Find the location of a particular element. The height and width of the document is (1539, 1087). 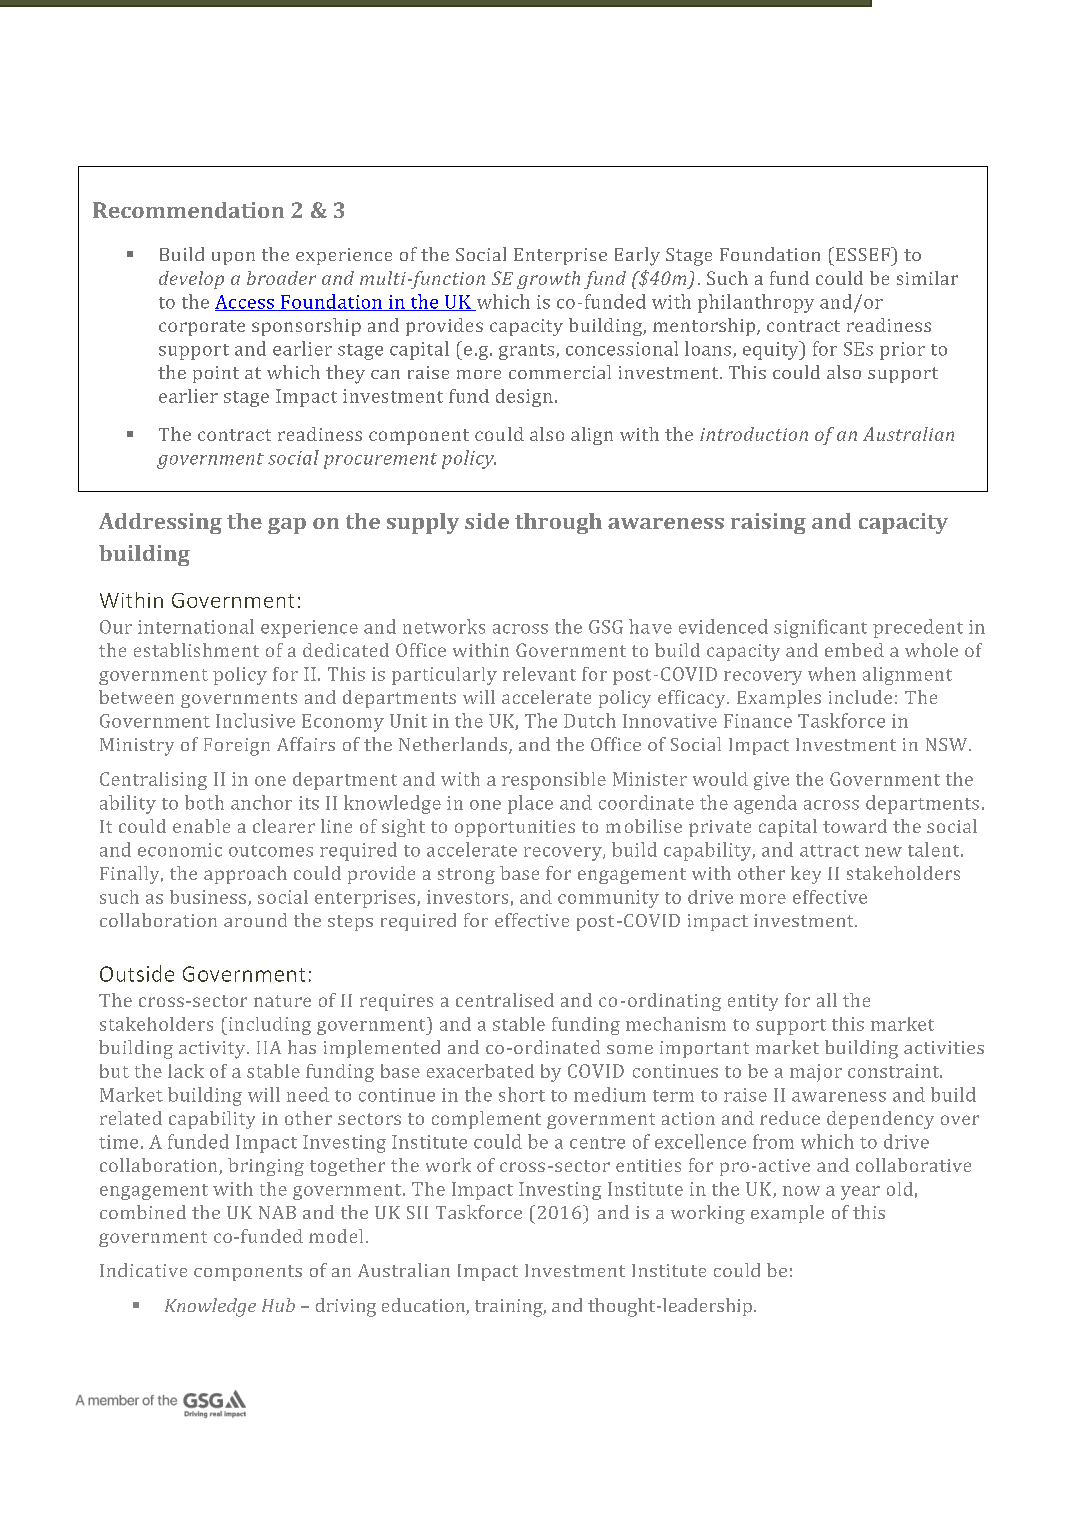

growth is located at coordinates (548, 280).
